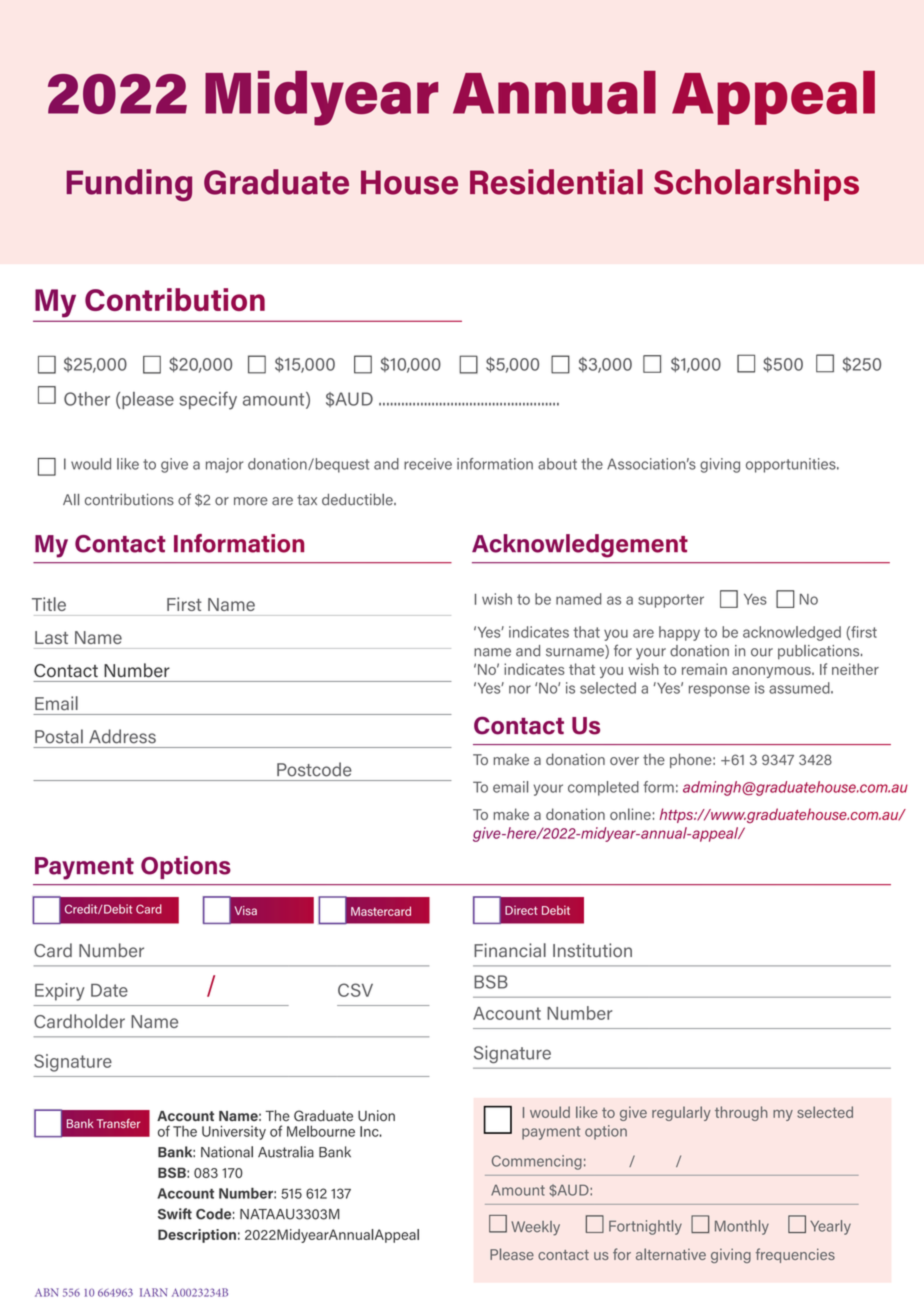 This screenshot has width=924, height=1308. I want to click on Scholarships, so click(756, 185).
